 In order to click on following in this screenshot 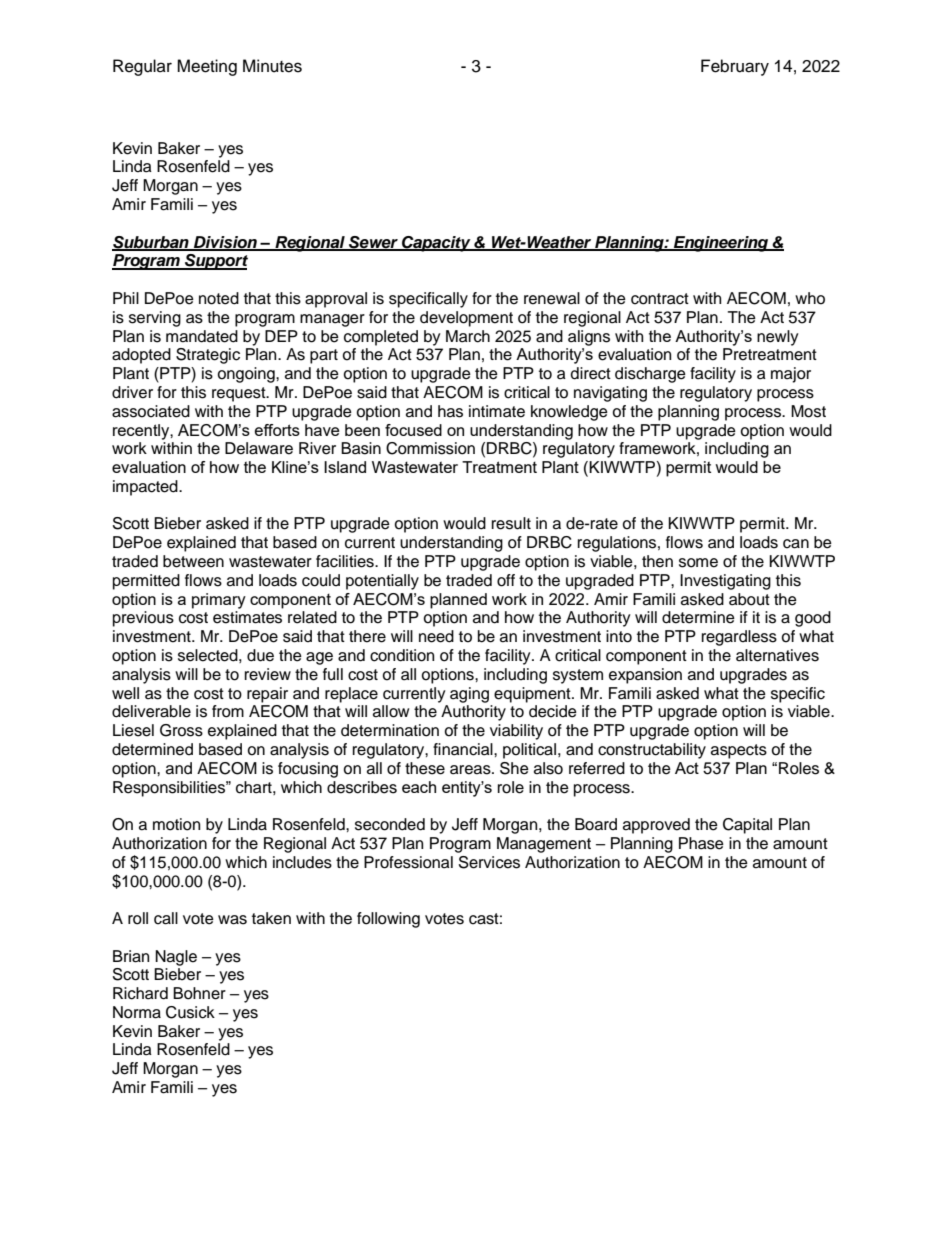, I will do `click(388, 920)`.
